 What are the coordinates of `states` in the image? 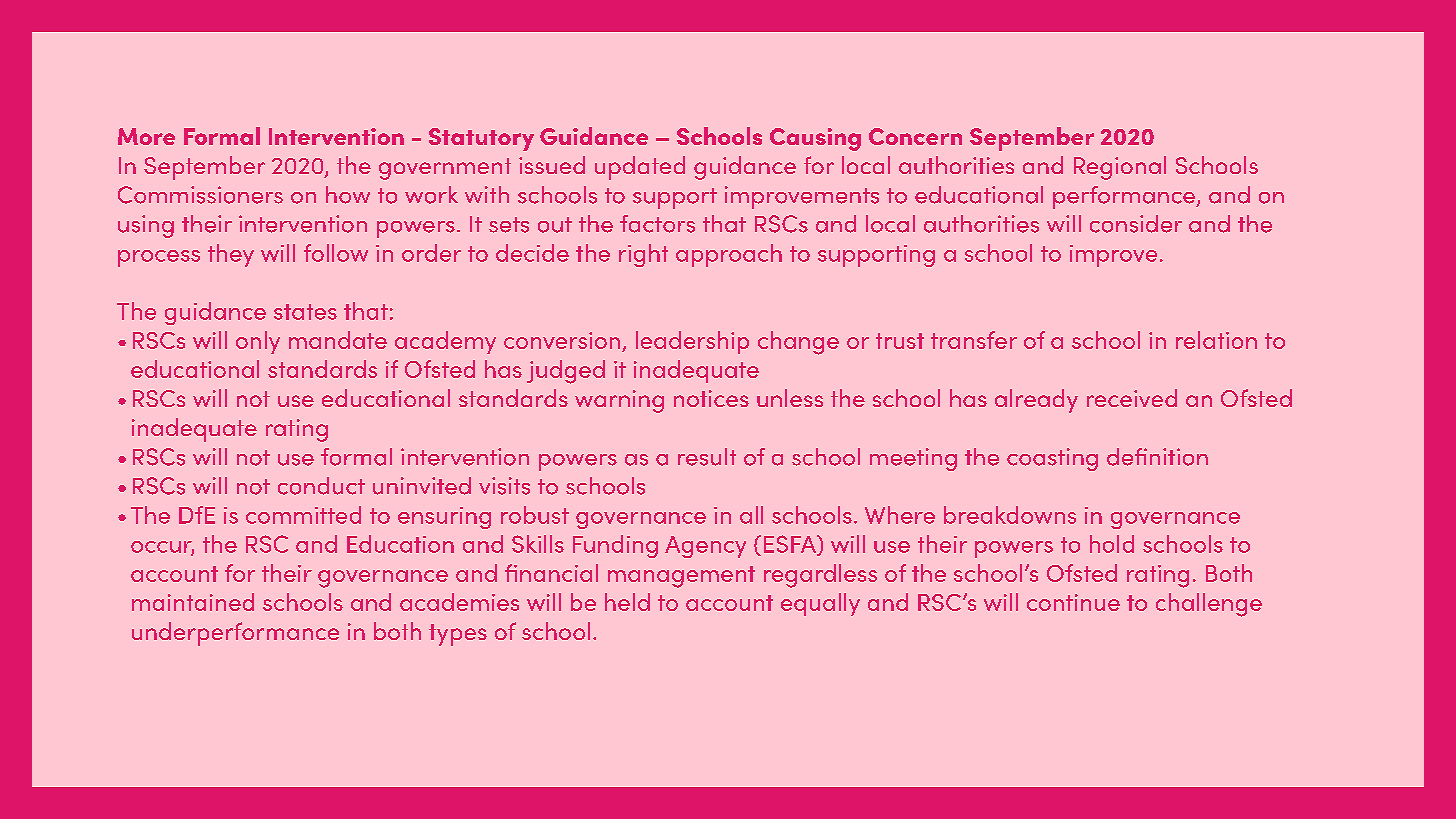 It's located at (305, 312).
